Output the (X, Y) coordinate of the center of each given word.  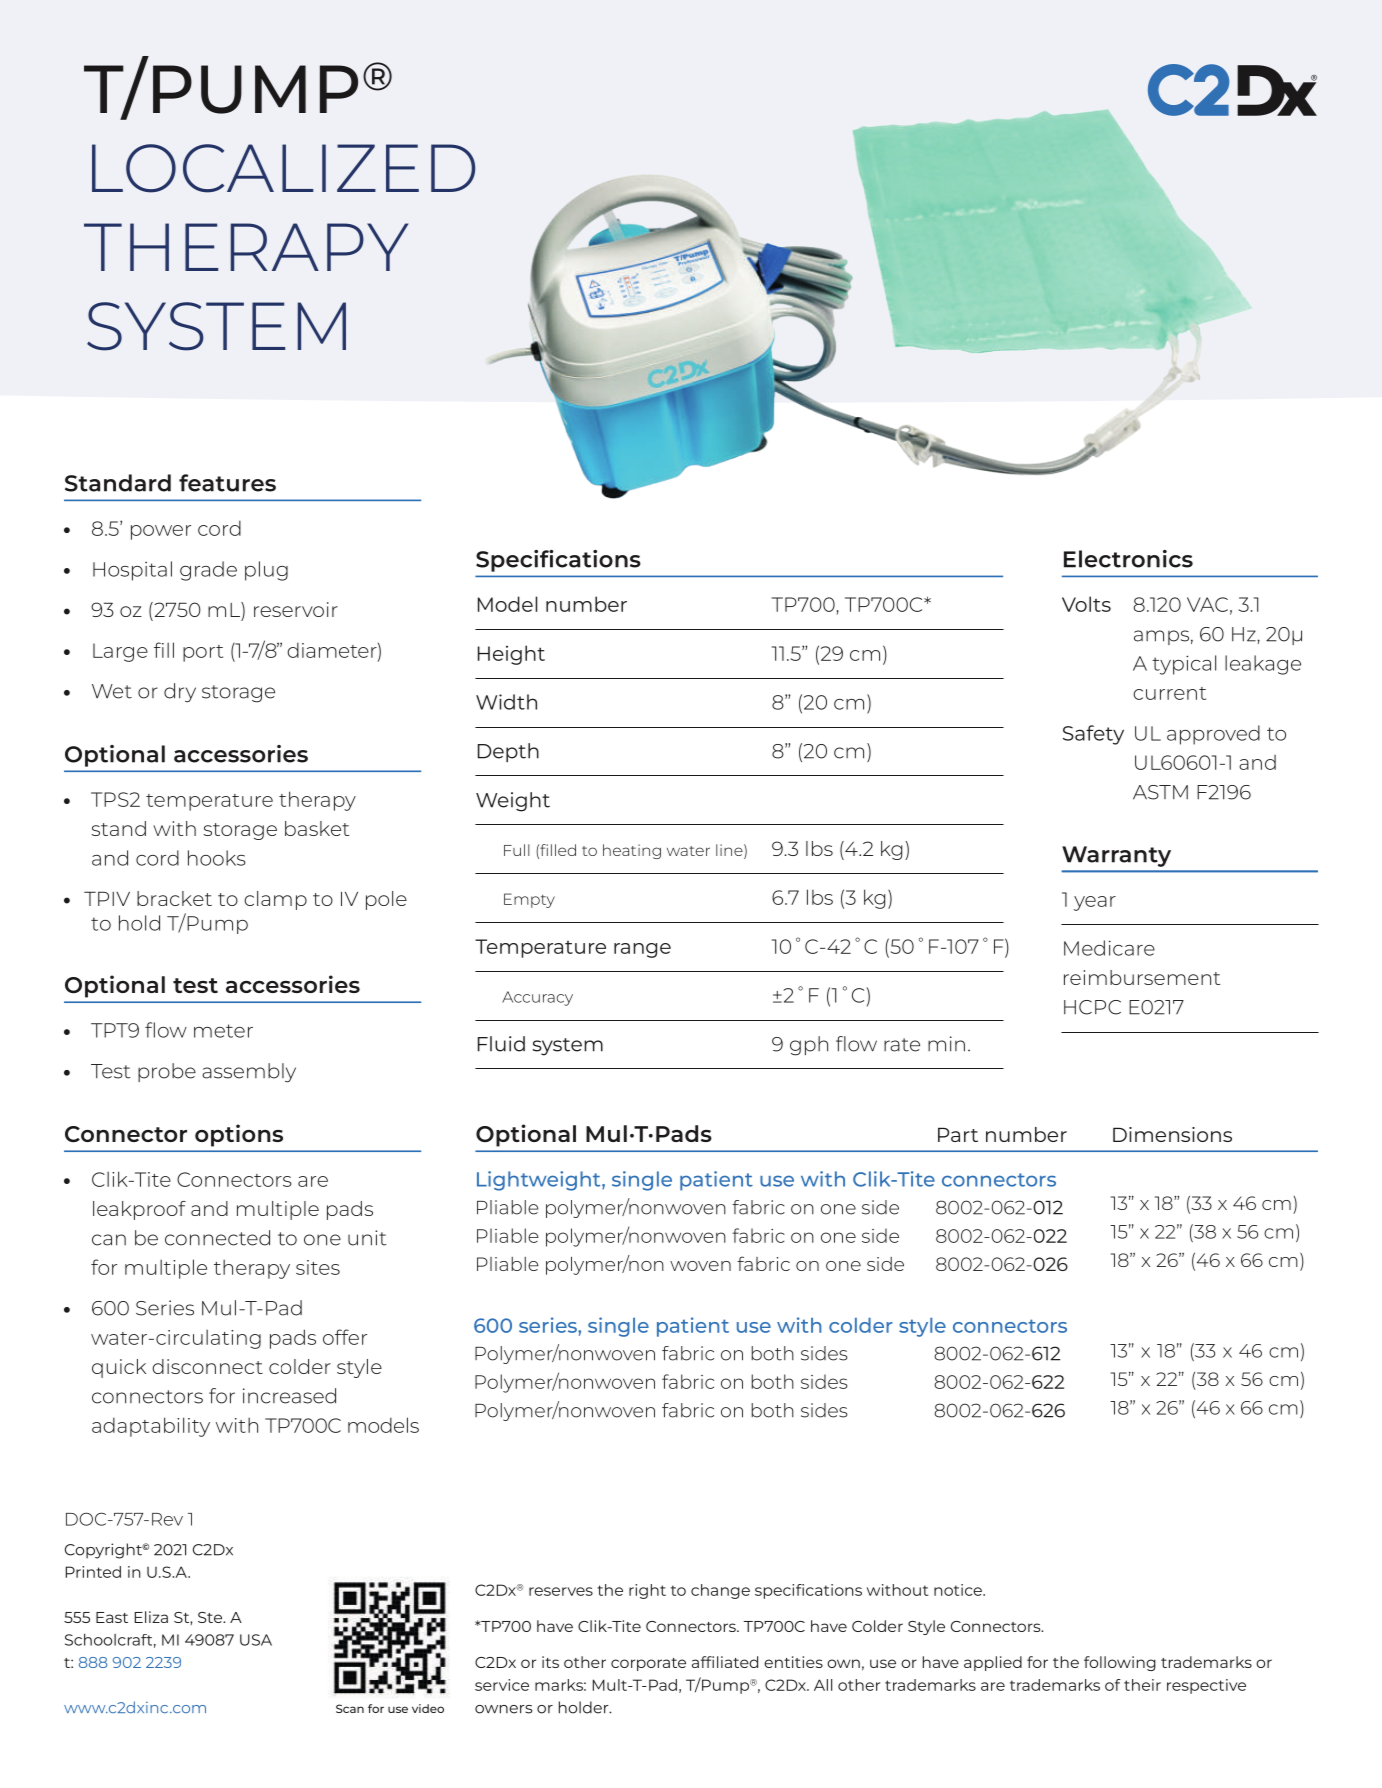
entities (793, 1662)
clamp (275, 900)
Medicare (1109, 948)
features (227, 483)
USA (256, 1640)
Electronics (1128, 559)
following (1120, 1663)
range (642, 950)
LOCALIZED (283, 168)
